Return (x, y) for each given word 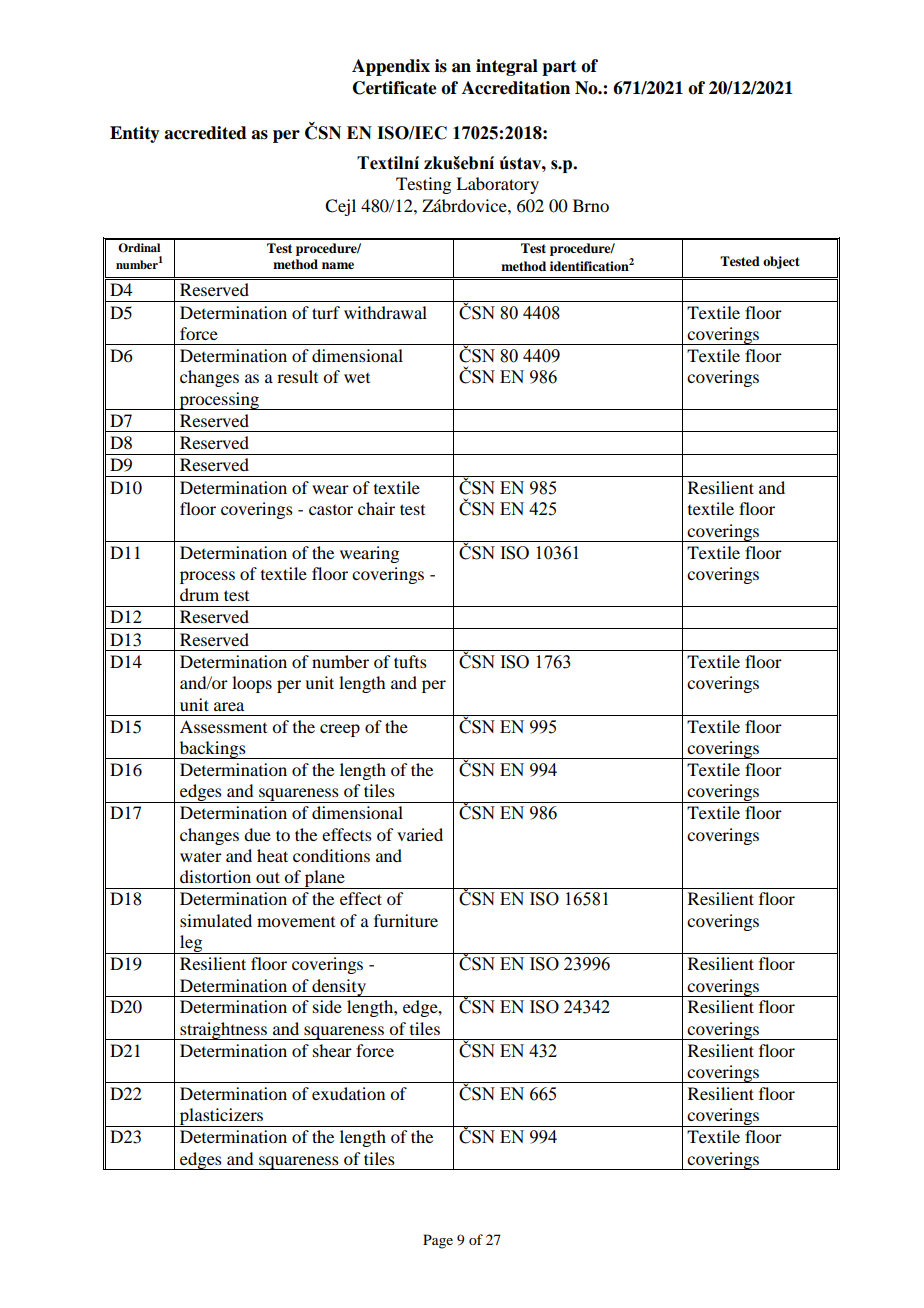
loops (252, 684)
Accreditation (516, 88)
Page (438, 1241)
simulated (216, 920)
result (297, 376)
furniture (406, 920)
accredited (205, 133)
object (781, 262)
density (339, 988)
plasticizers (221, 1117)
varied (420, 834)
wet (357, 378)
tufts (410, 661)
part (559, 68)
